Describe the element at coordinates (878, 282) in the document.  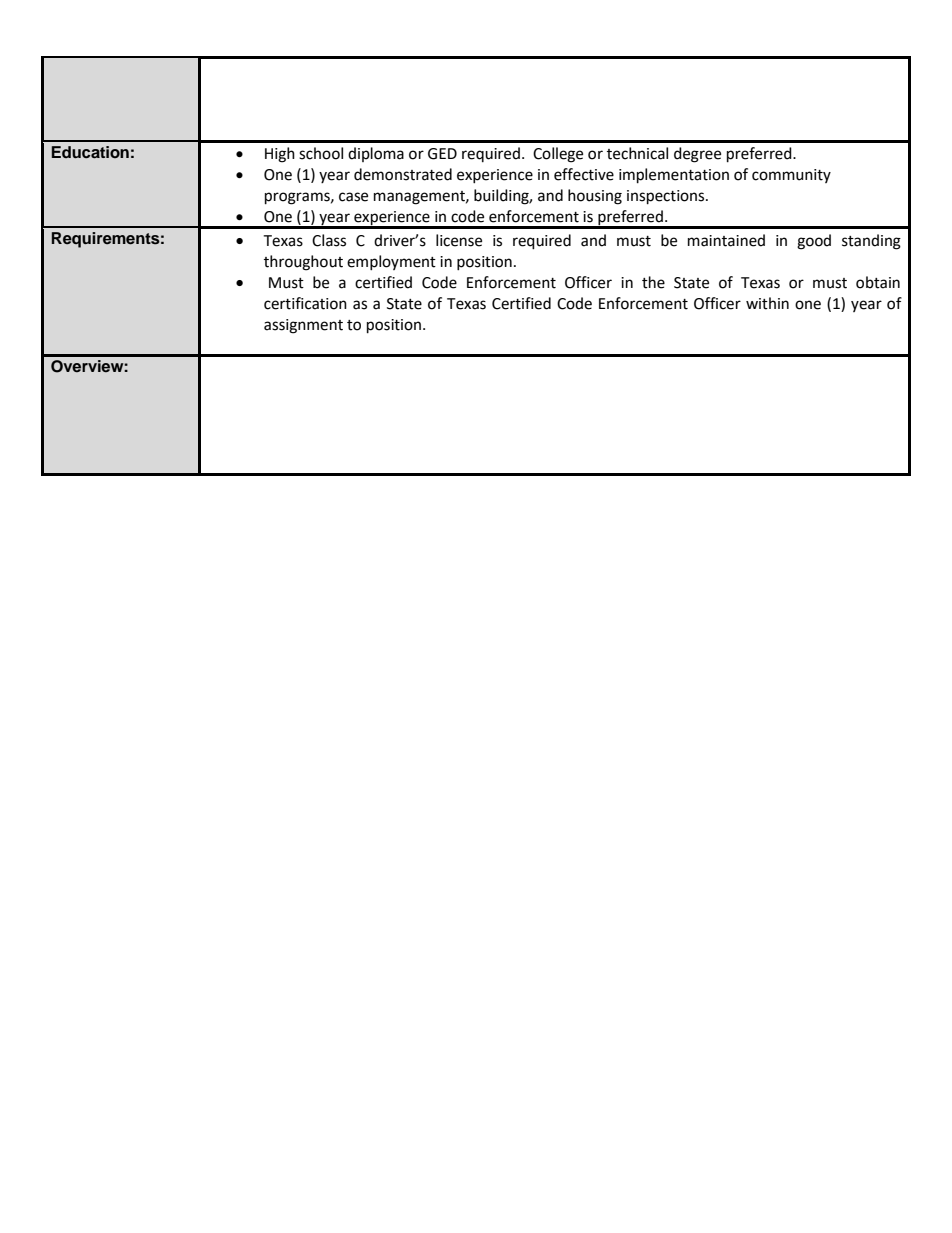
I see `obtain` at that location.
